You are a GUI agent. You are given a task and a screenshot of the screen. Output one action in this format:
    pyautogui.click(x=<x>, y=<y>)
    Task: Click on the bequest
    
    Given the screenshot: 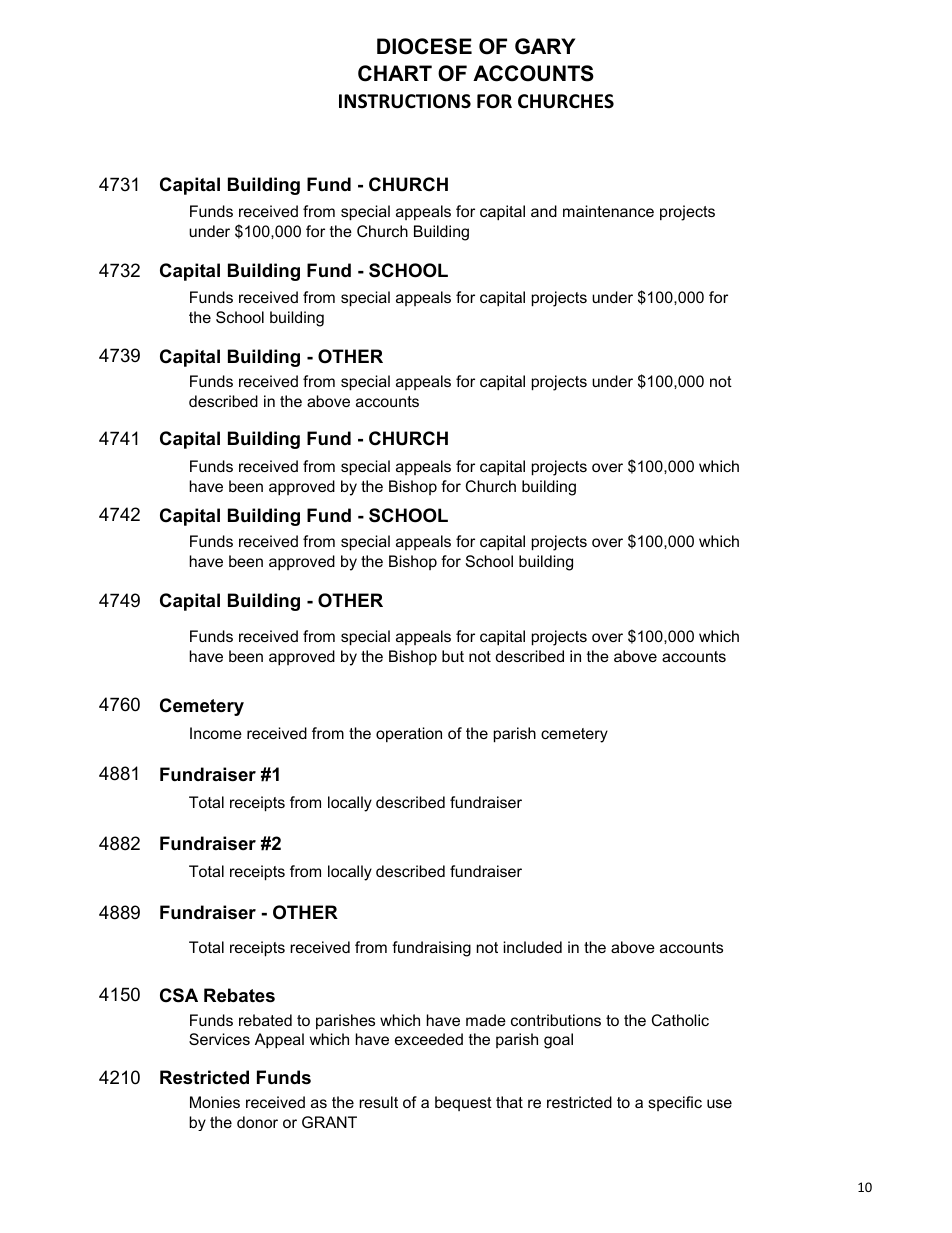 What is the action you would take?
    pyautogui.click(x=463, y=1103)
